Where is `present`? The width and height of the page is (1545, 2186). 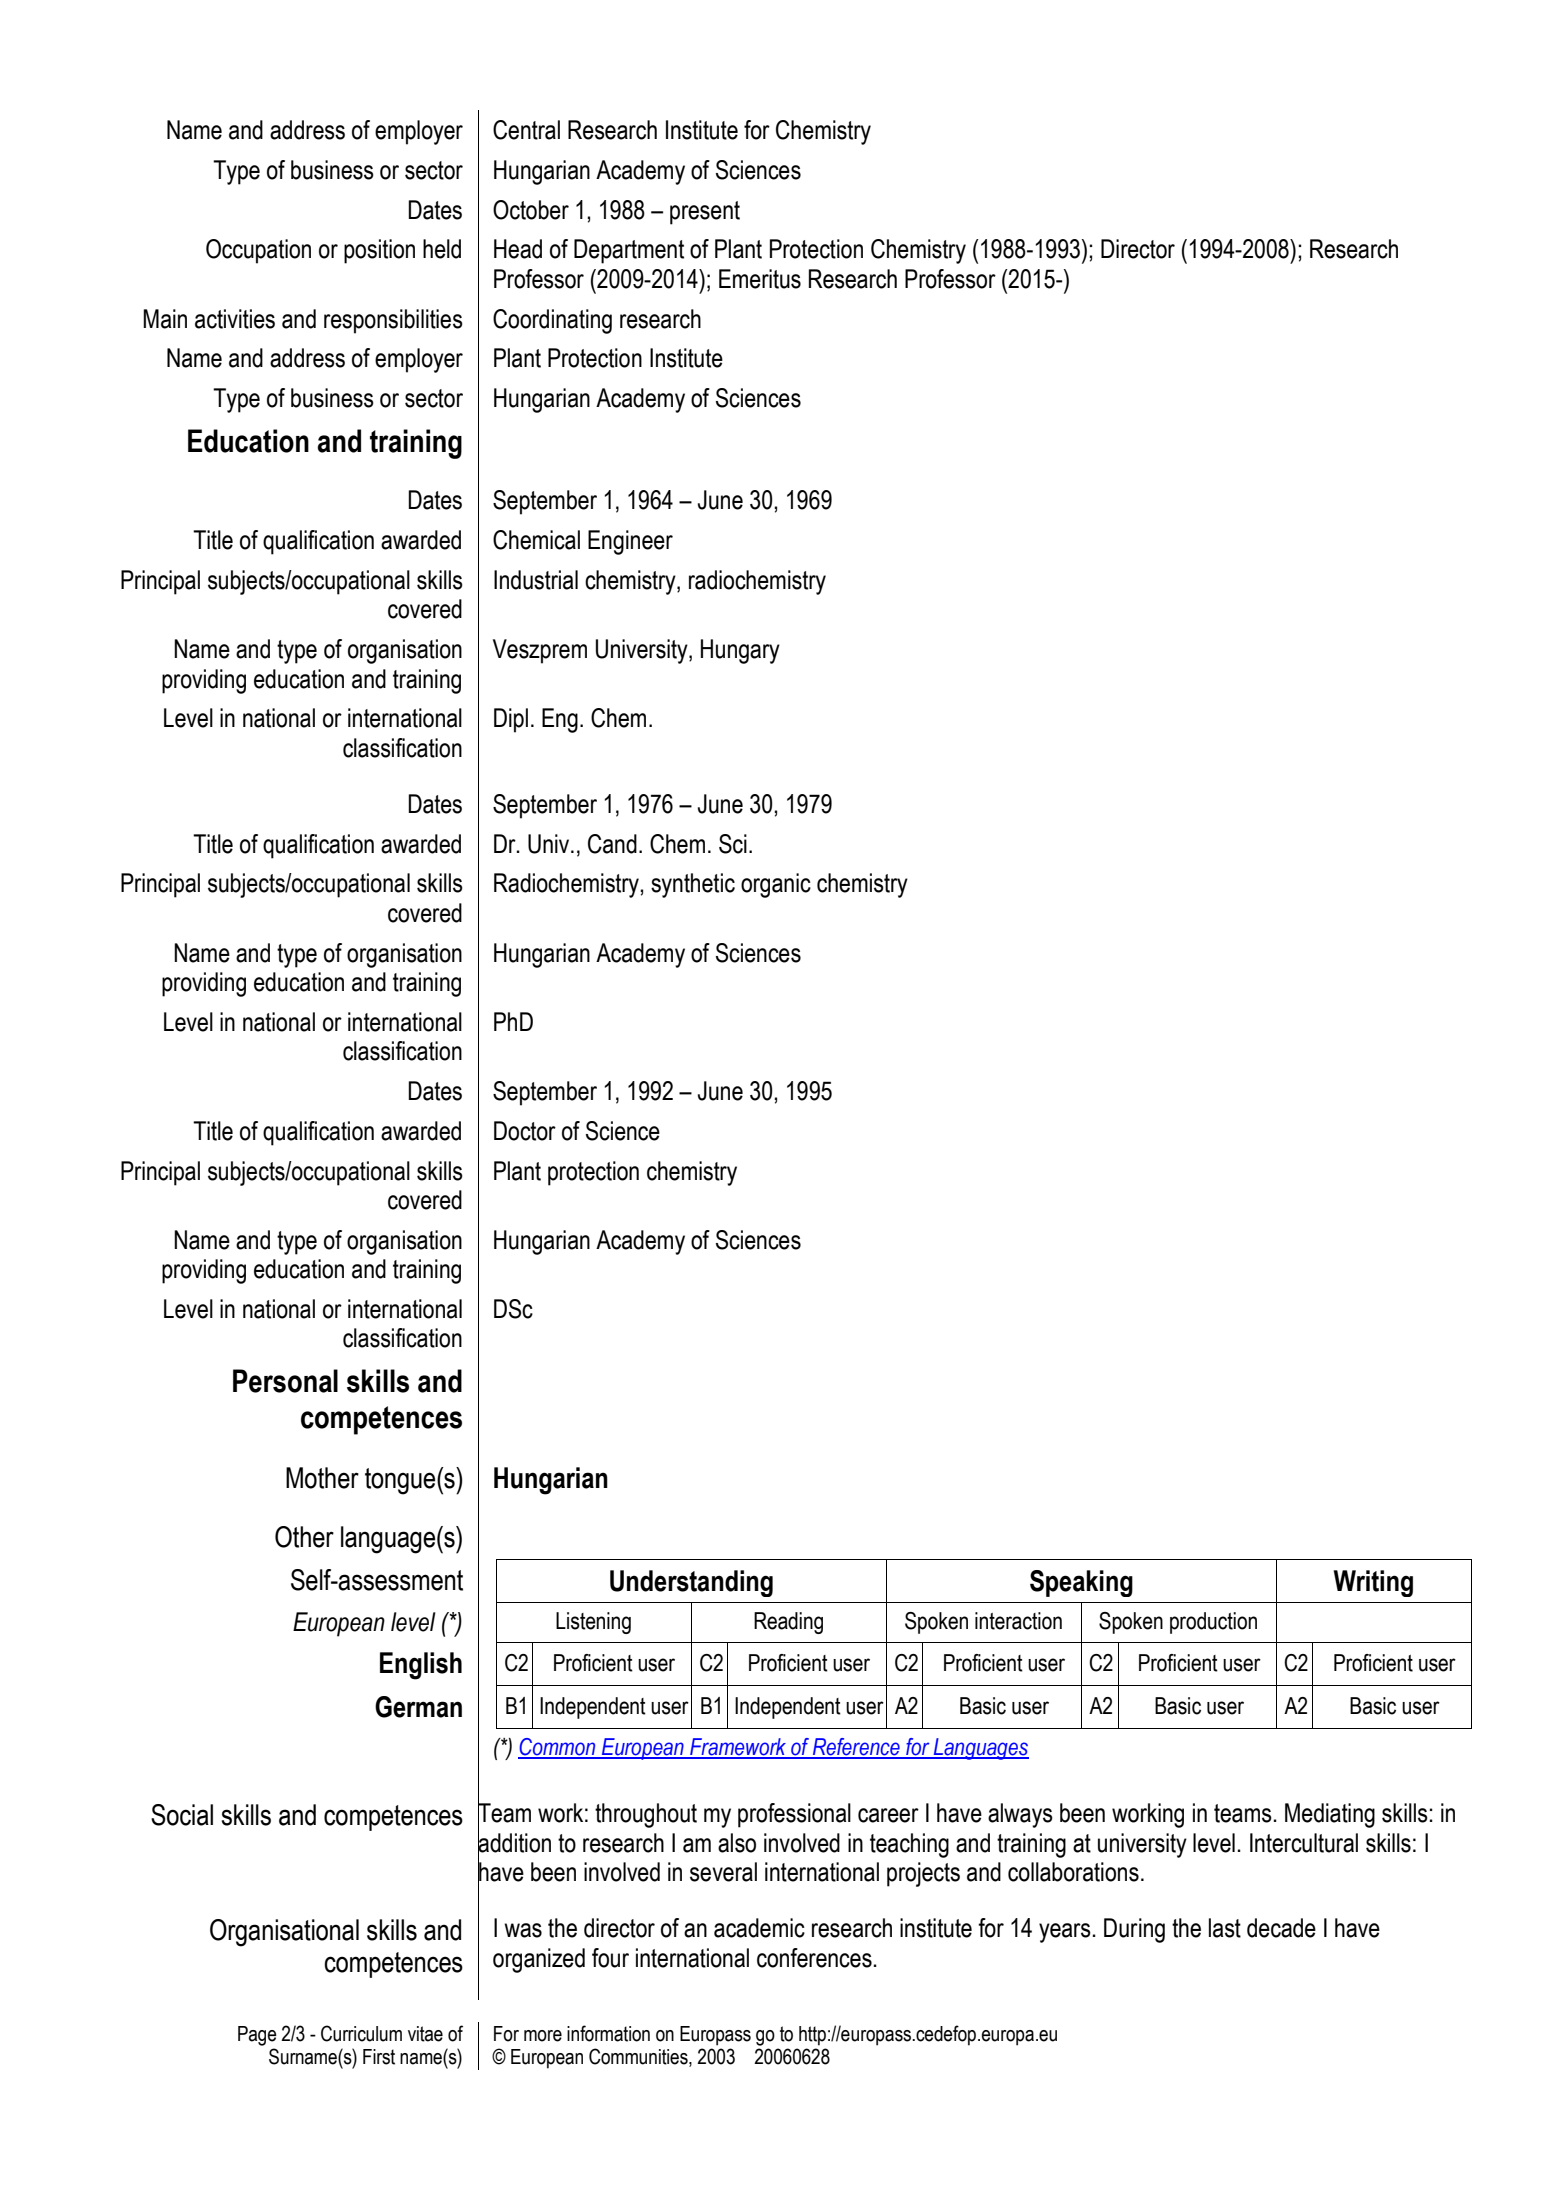 present is located at coordinates (705, 213).
